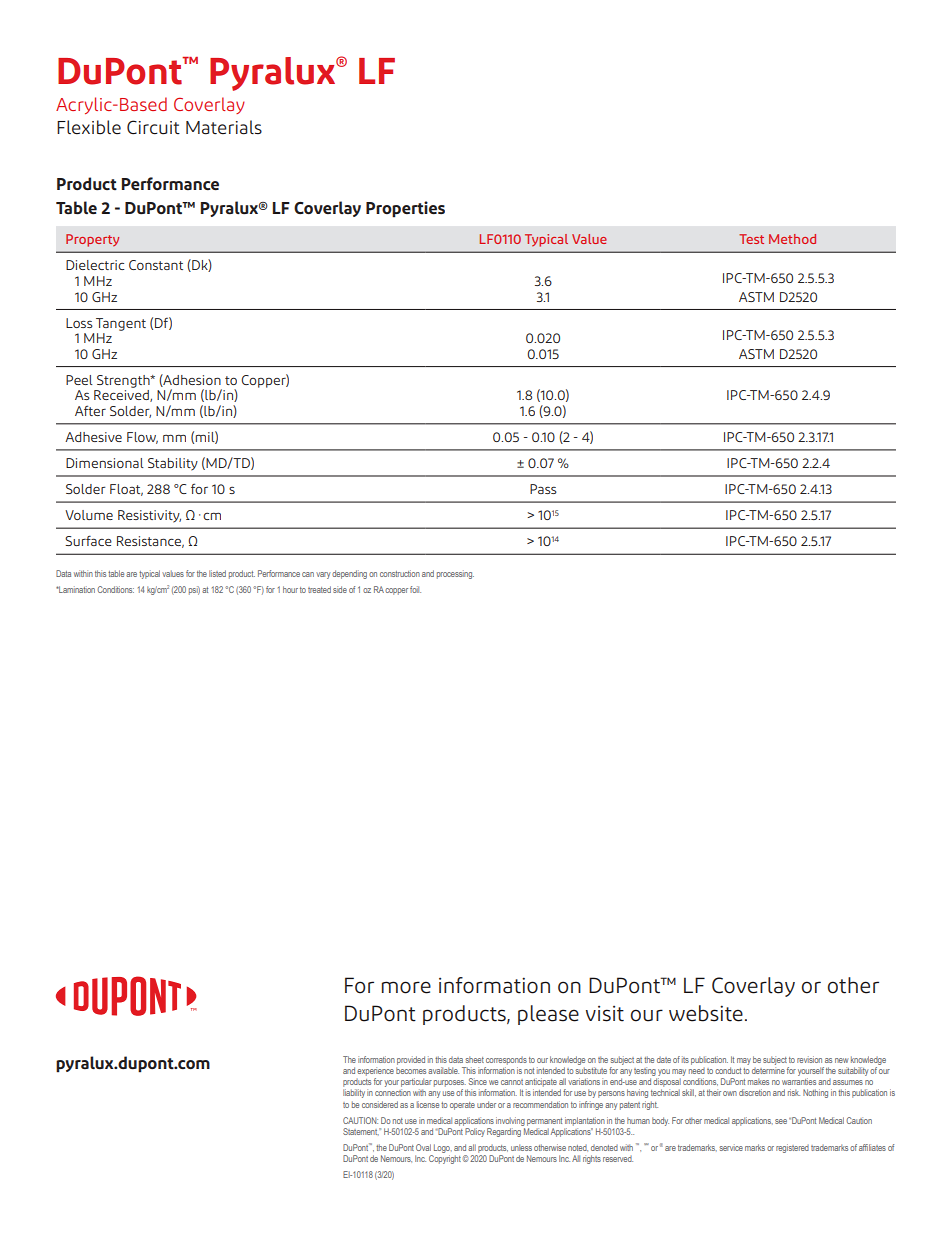 This image has height=1233, width=952. Describe the element at coordinates (354, 1093) in the image. I see `liability` at that location.
